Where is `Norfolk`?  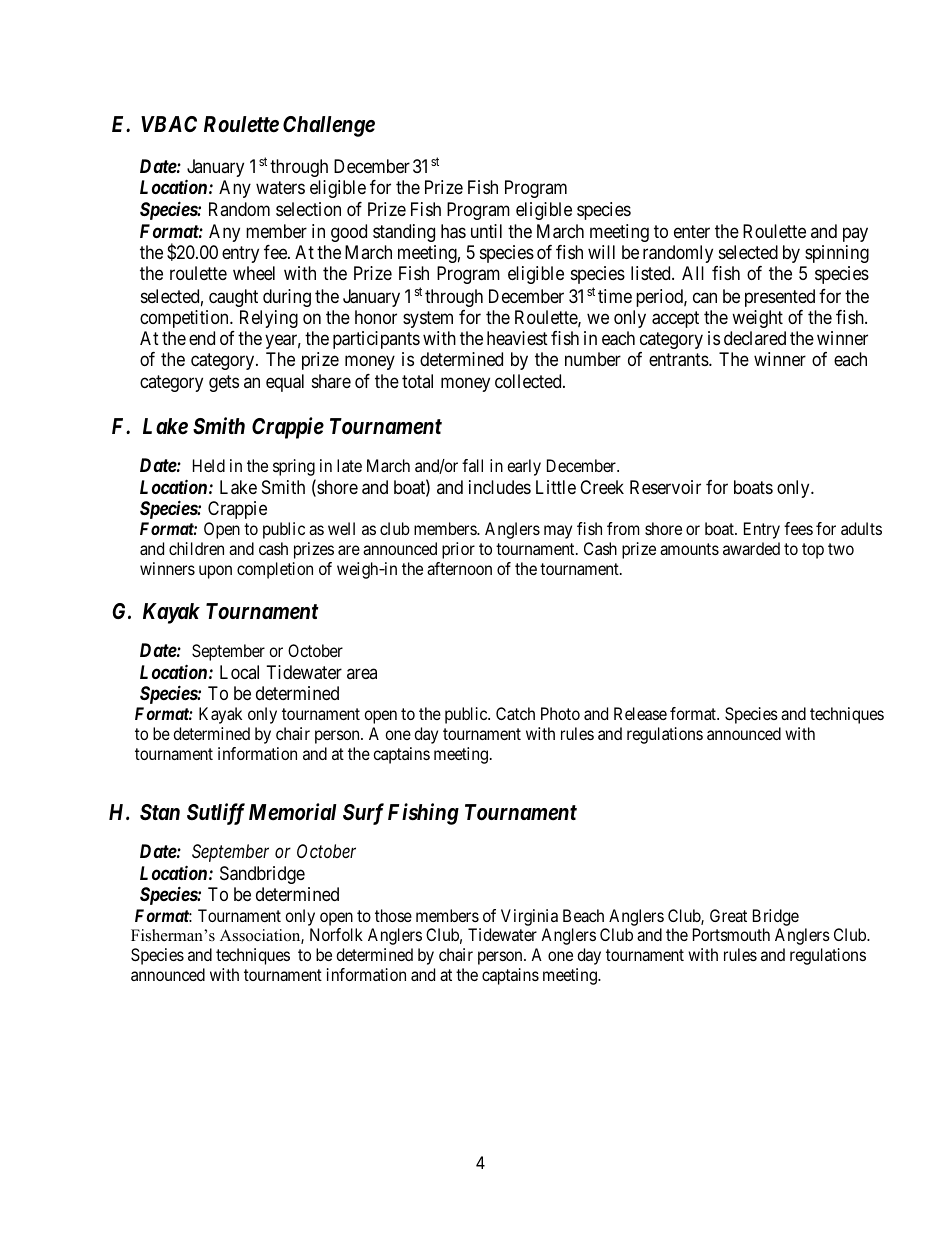 Norfolk is located at coordinates (336, 934).
